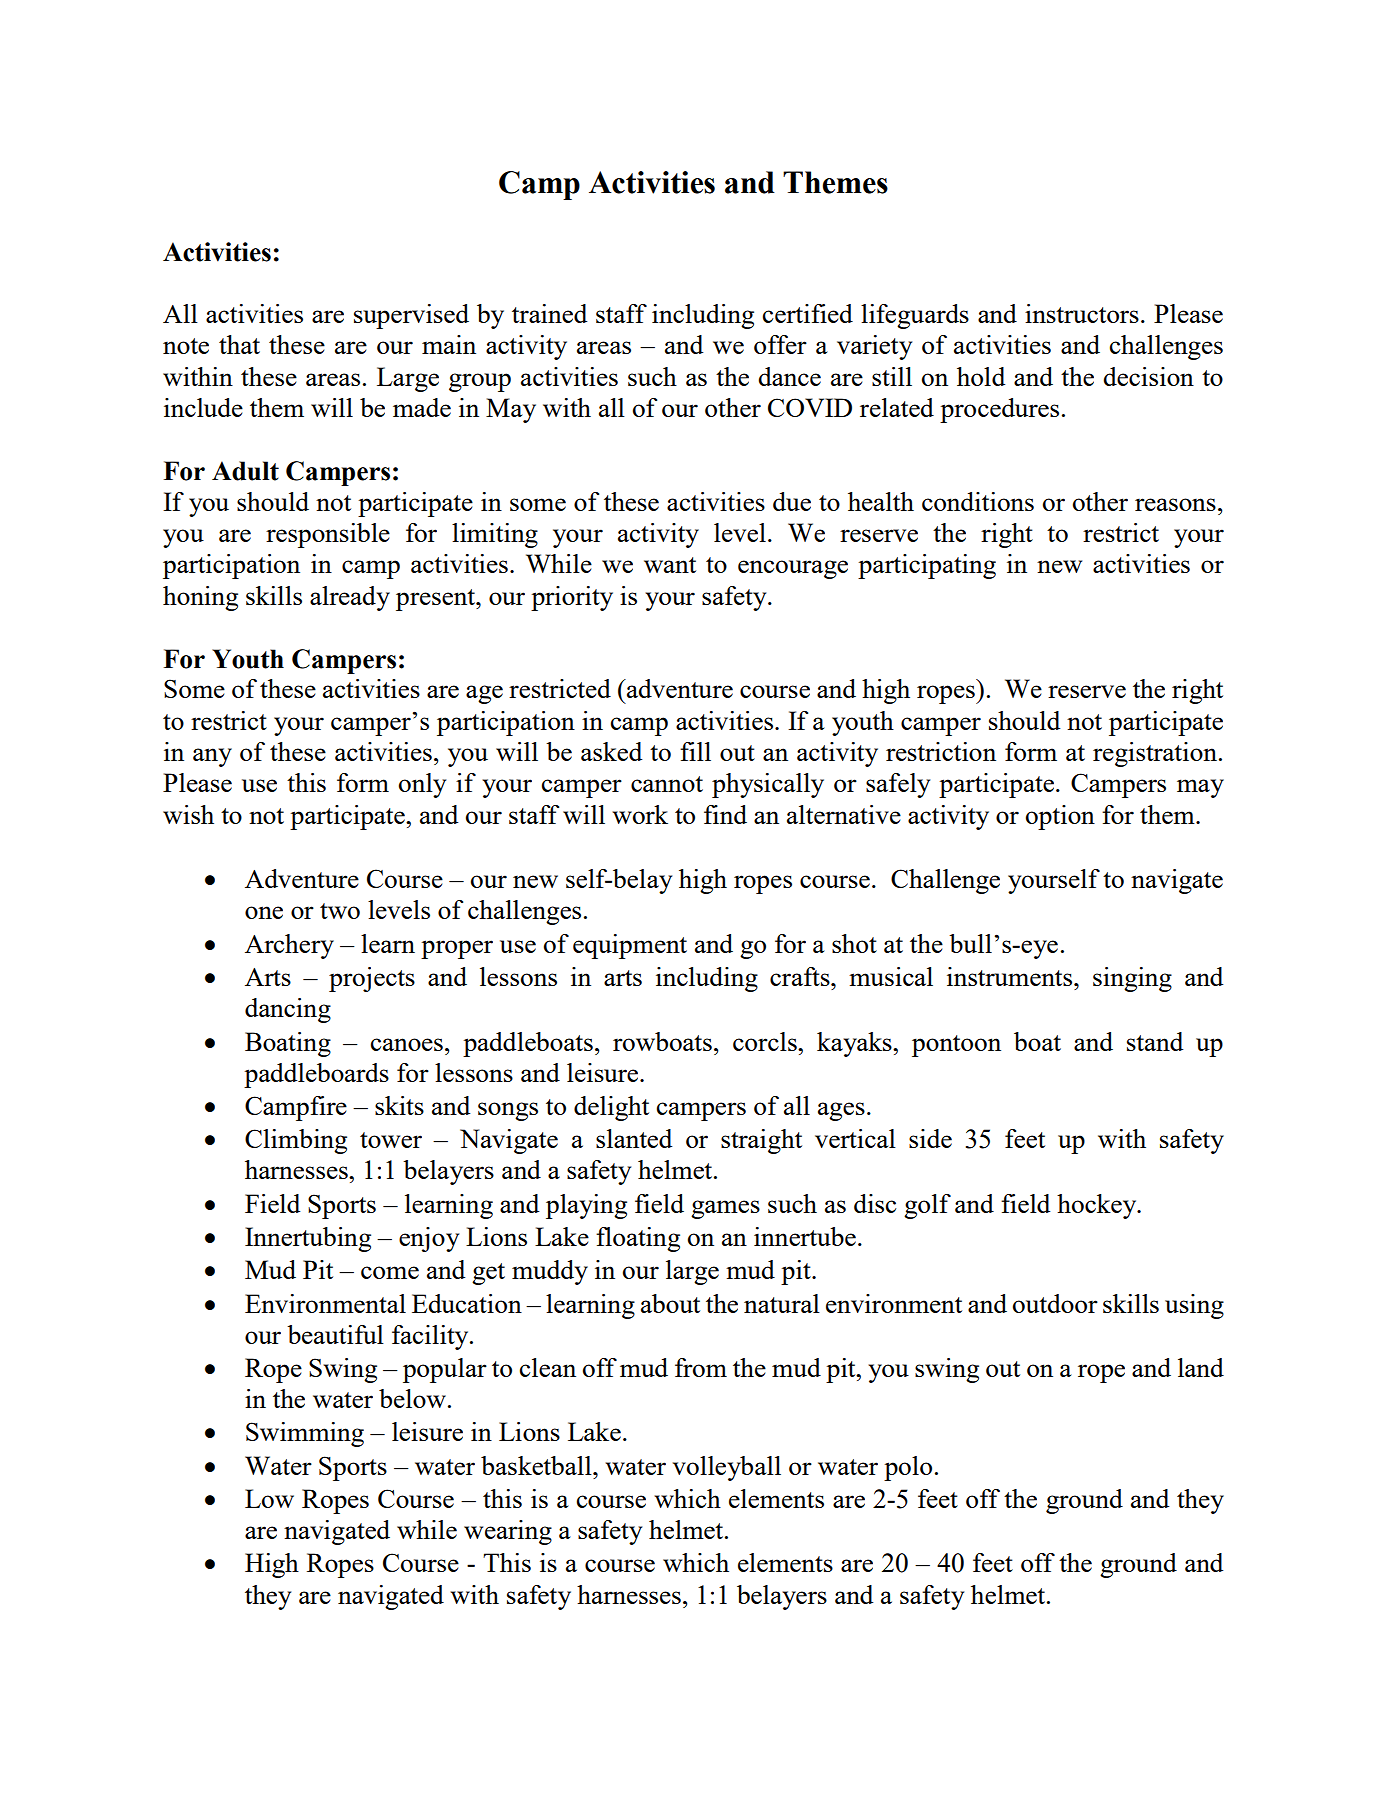 The height and width of the document is (1795, 1387). Describe the element at coordinates (239, 344) in the document. I see `that` at that location.
